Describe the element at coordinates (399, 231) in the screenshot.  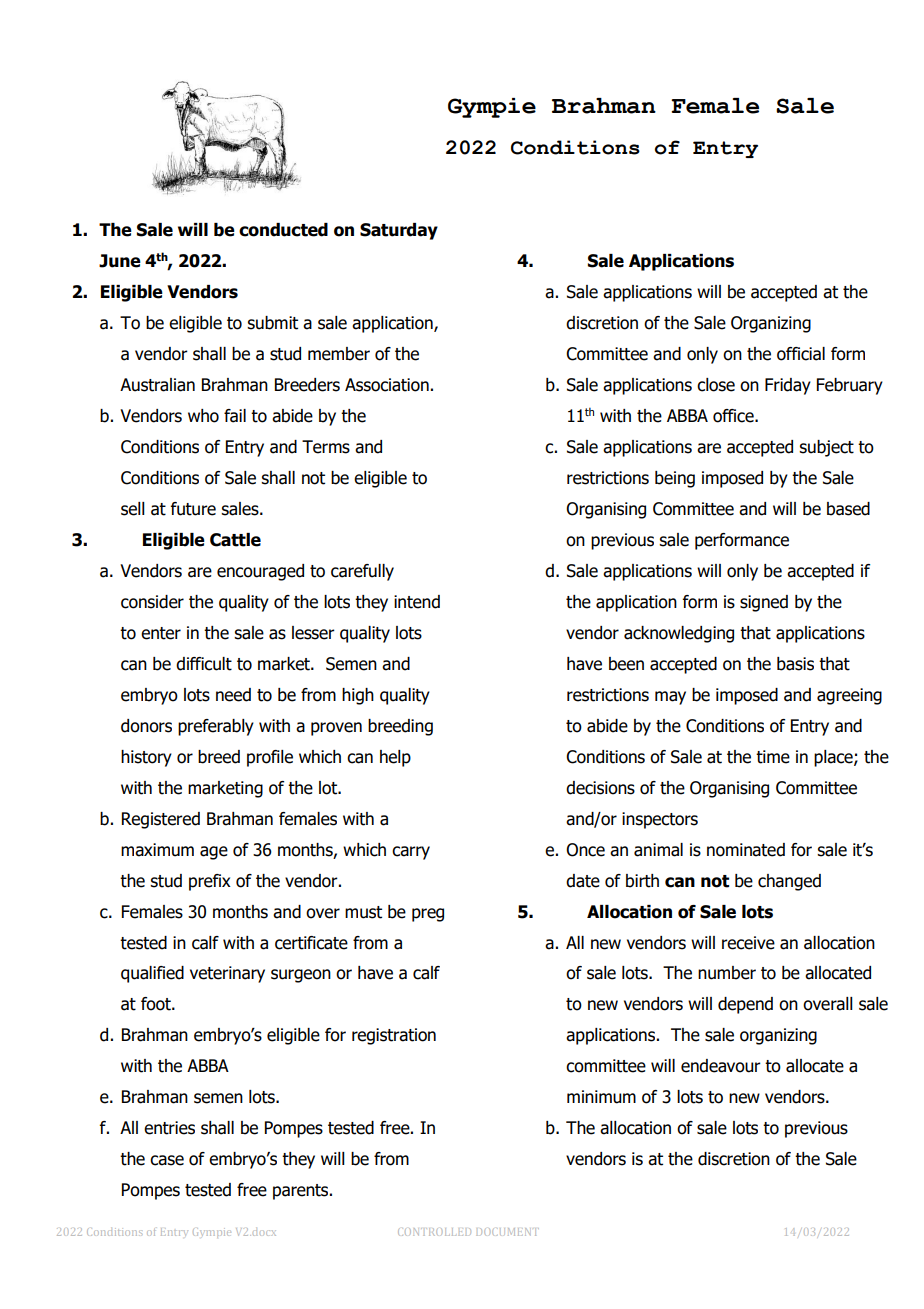
I see `Saturday` at that location.
